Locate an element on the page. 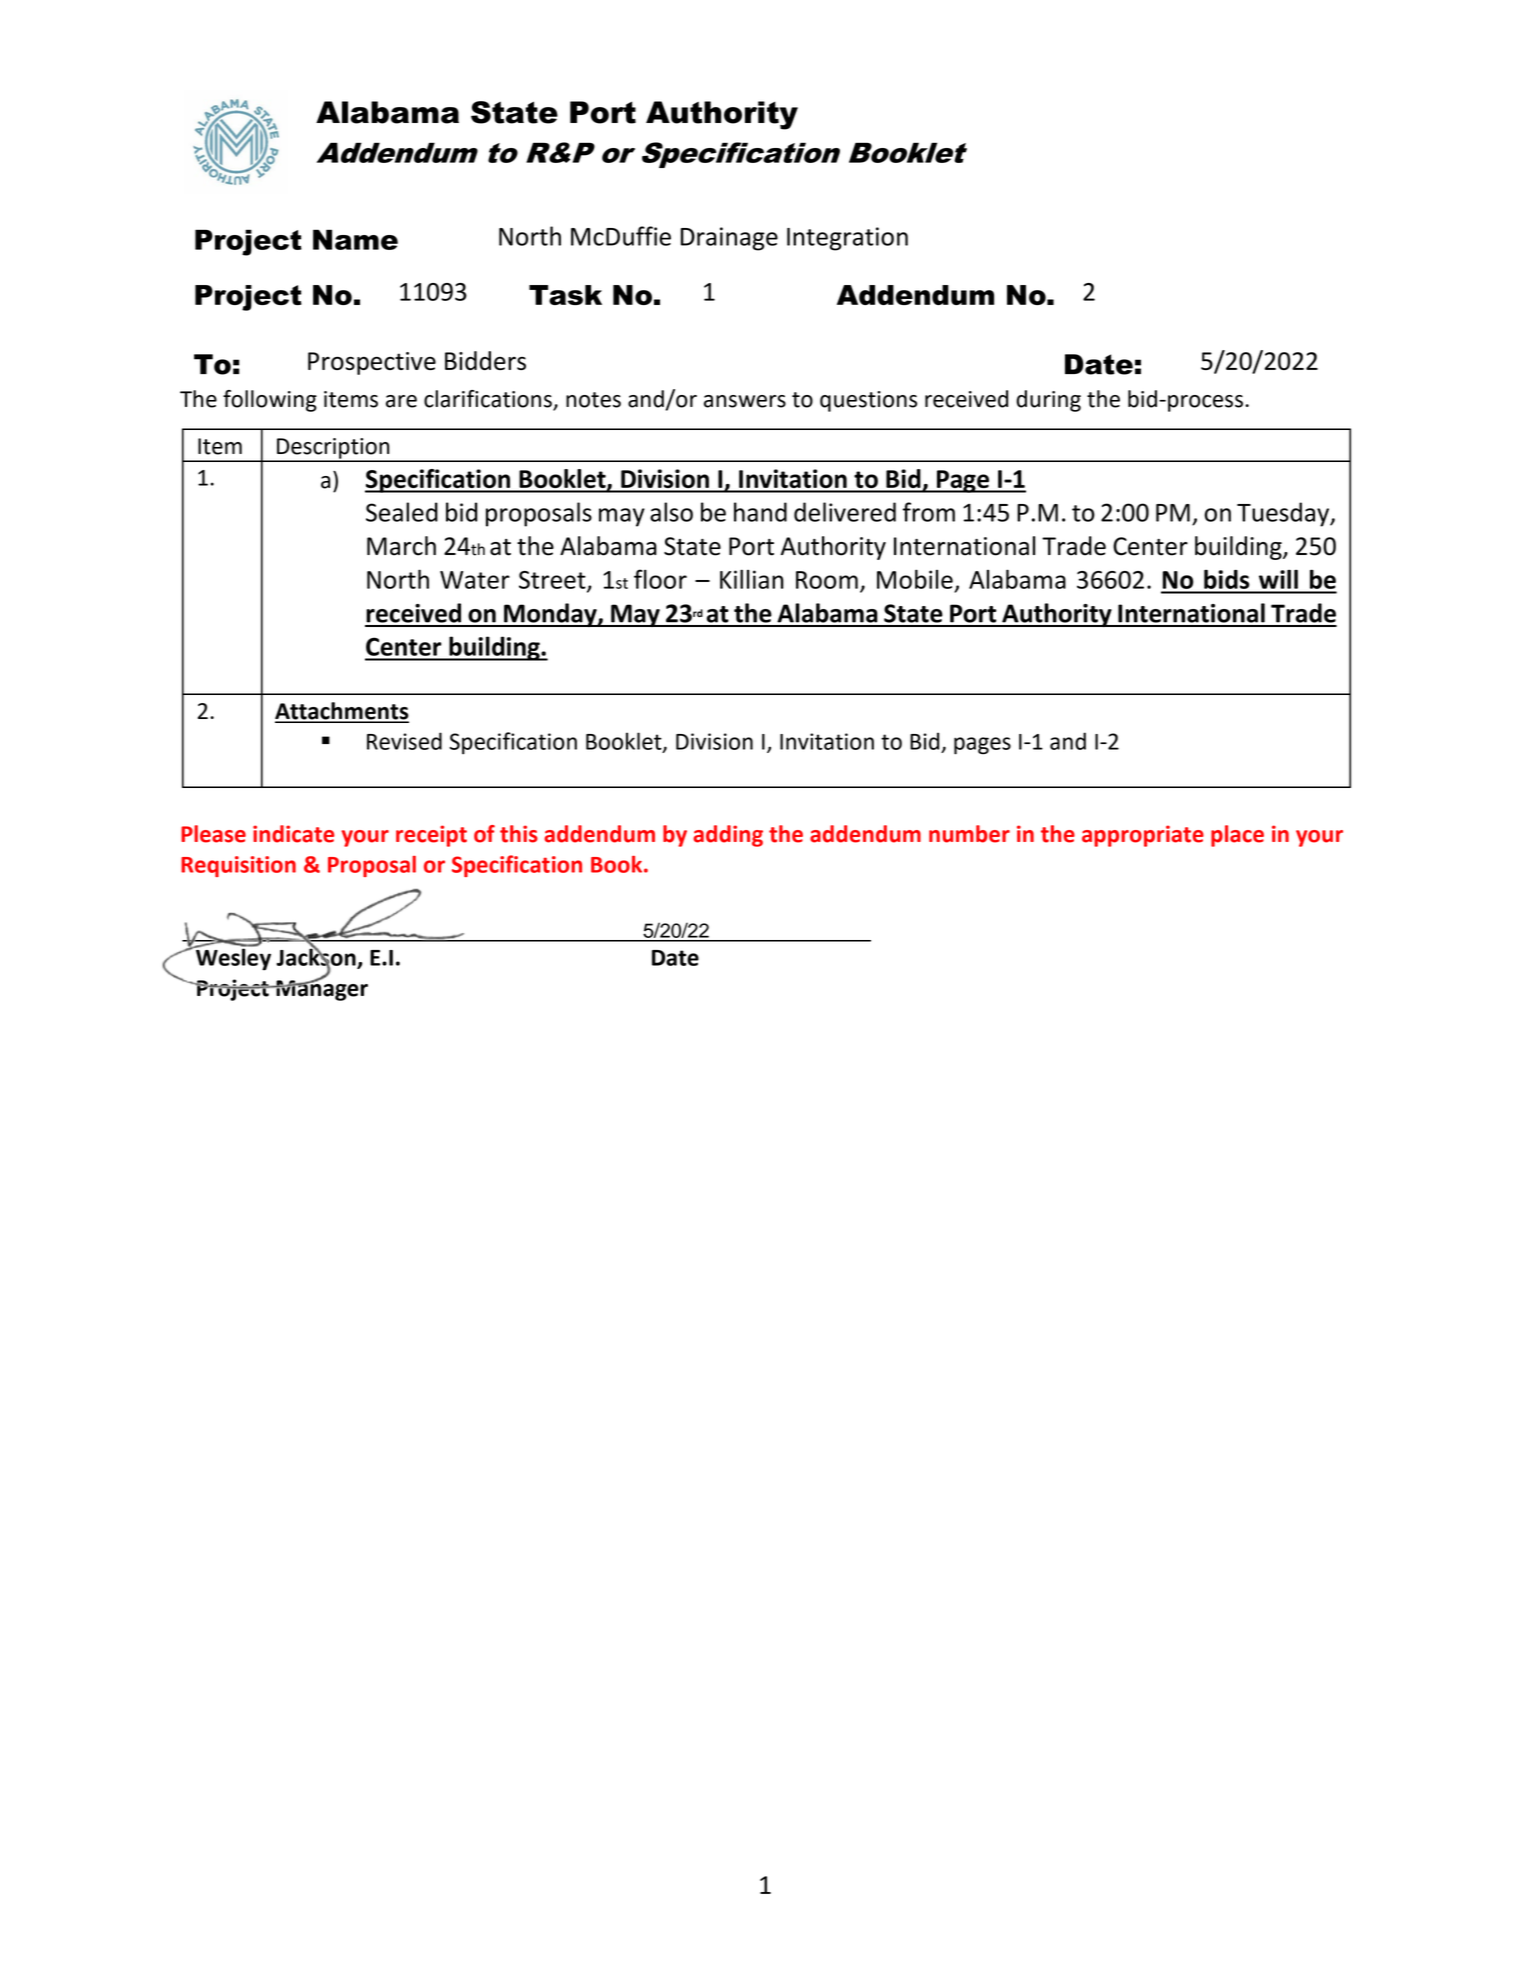 The width and height of the image is (1530, 1980). Integration is located at coordinates (847, 239).
